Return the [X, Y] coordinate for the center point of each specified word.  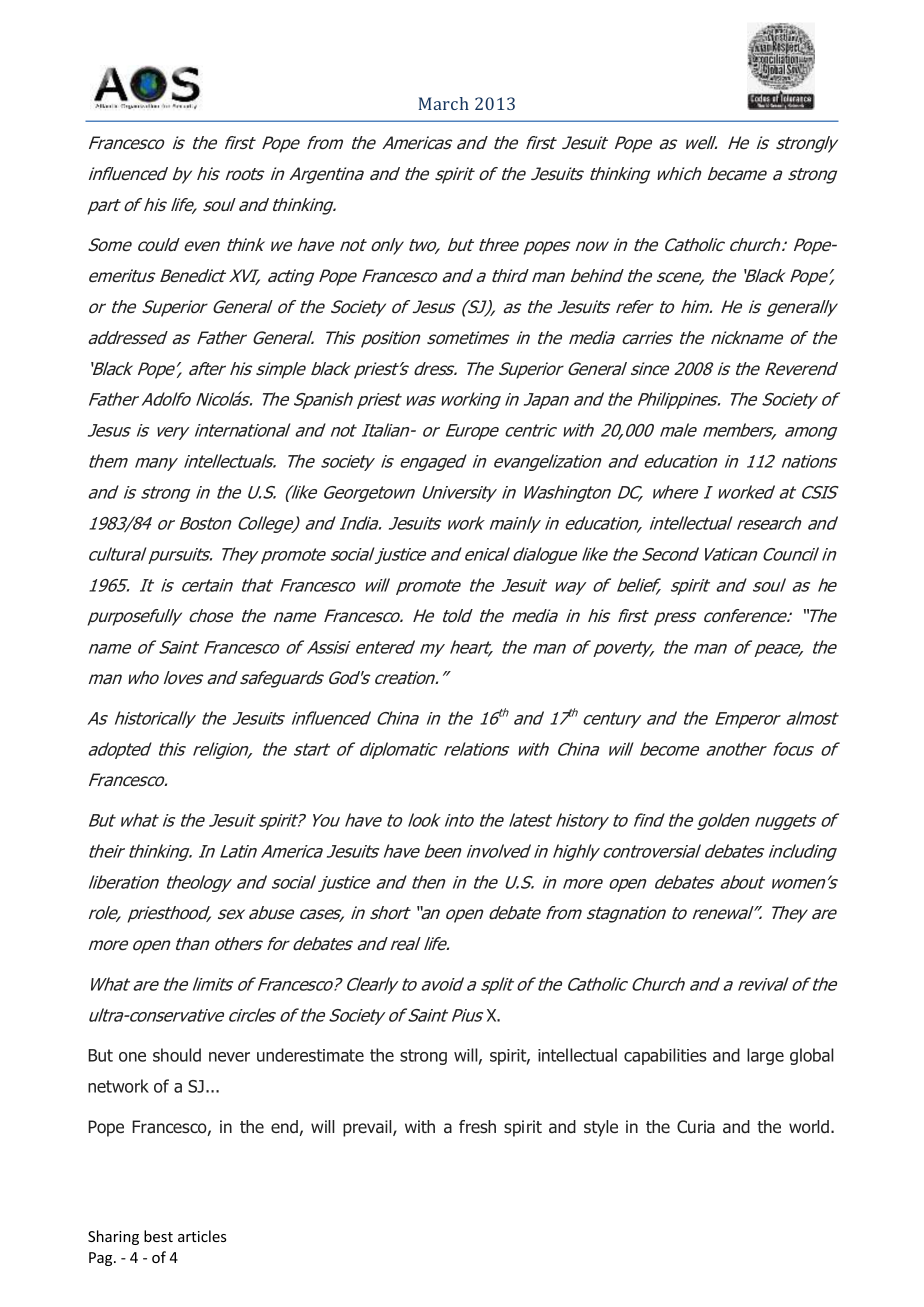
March [444, 103]
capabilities [665, 1056]
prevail [368, 1128]
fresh [477, 1126]
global [812, 1056]
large [765, 1056]
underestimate [310, 1055]
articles [202, 1236]
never [229, 1057]
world [810, 1127]
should [177, 1055]
